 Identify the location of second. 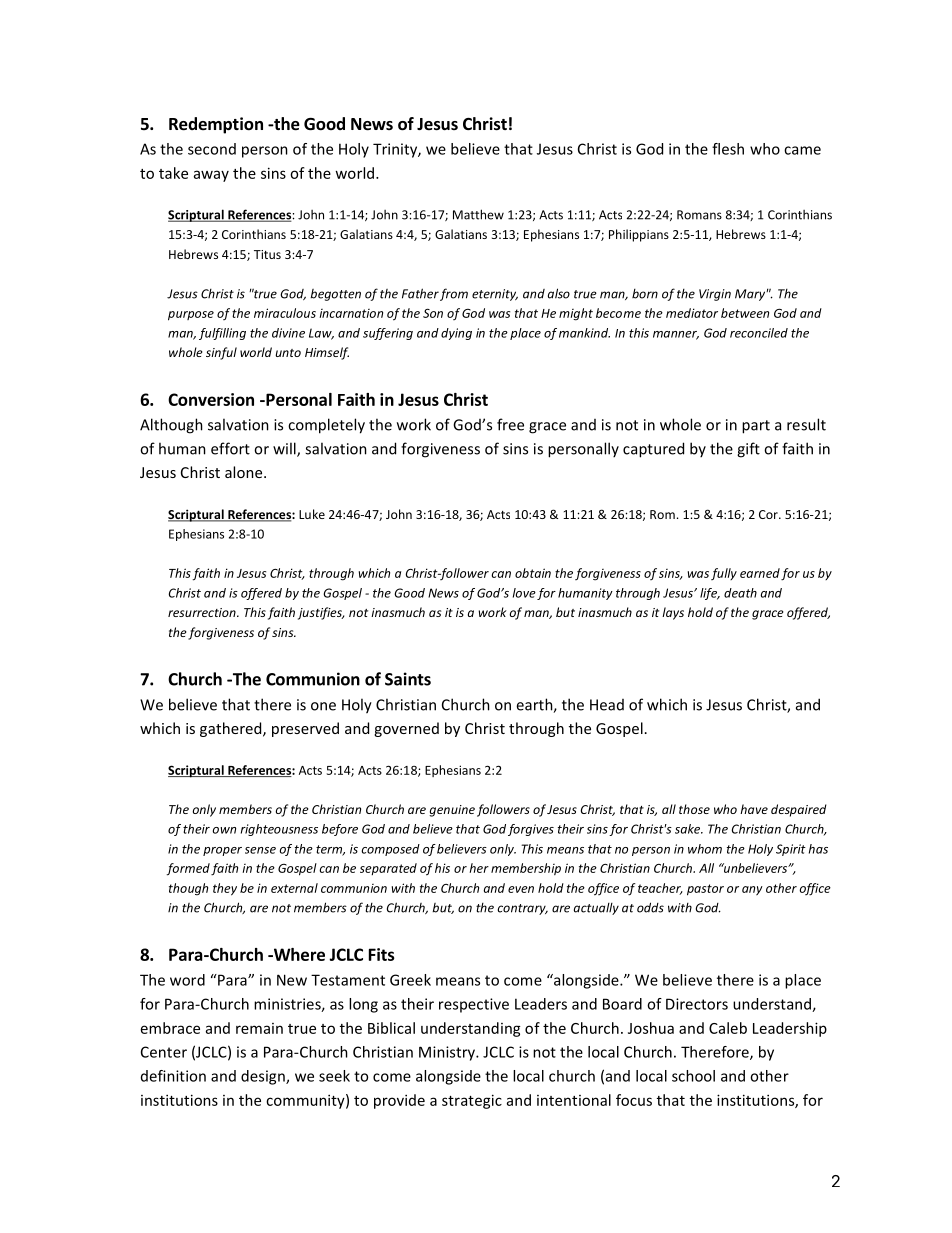
(212, 149).
